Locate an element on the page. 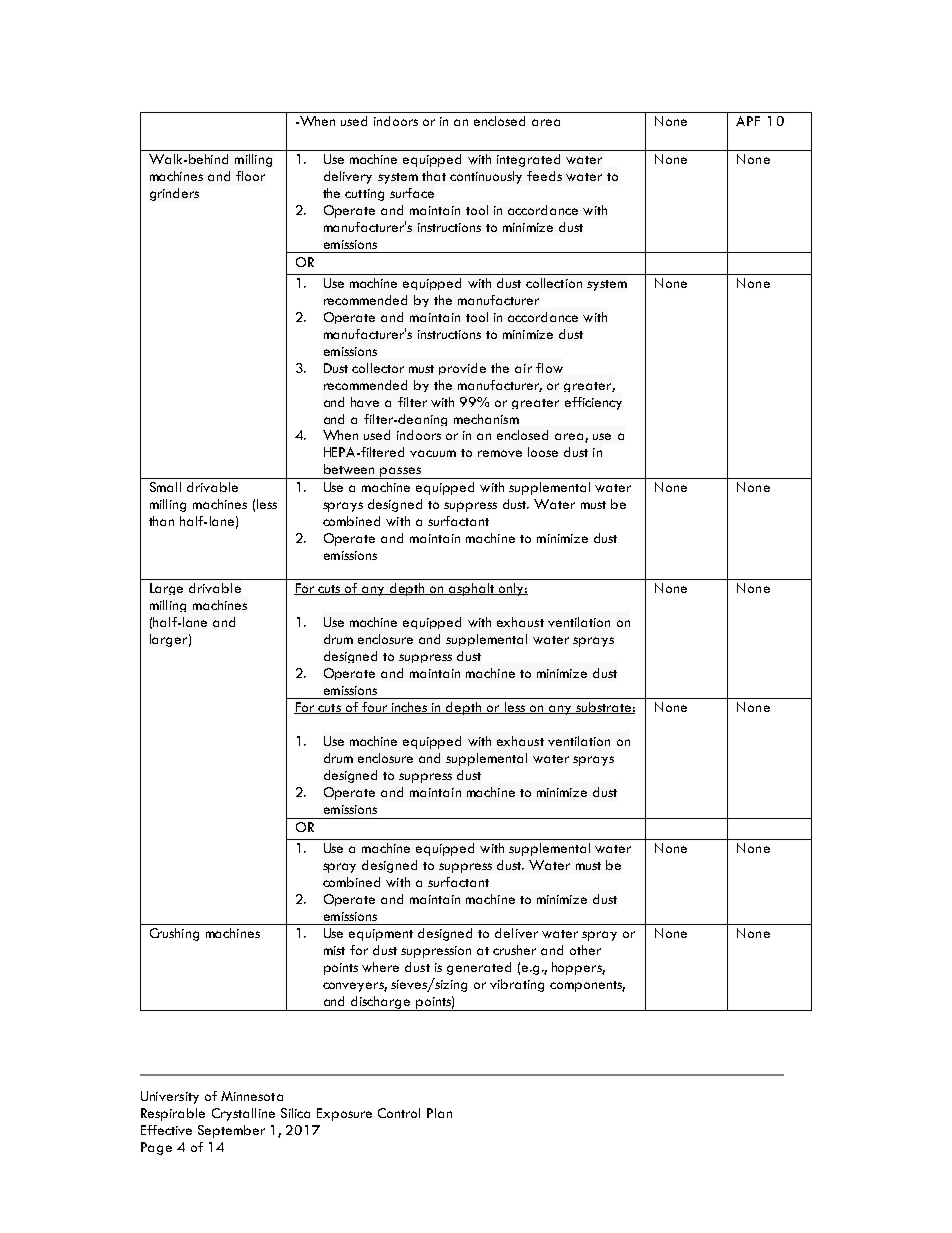  four is located at coordinates (375, 708).
